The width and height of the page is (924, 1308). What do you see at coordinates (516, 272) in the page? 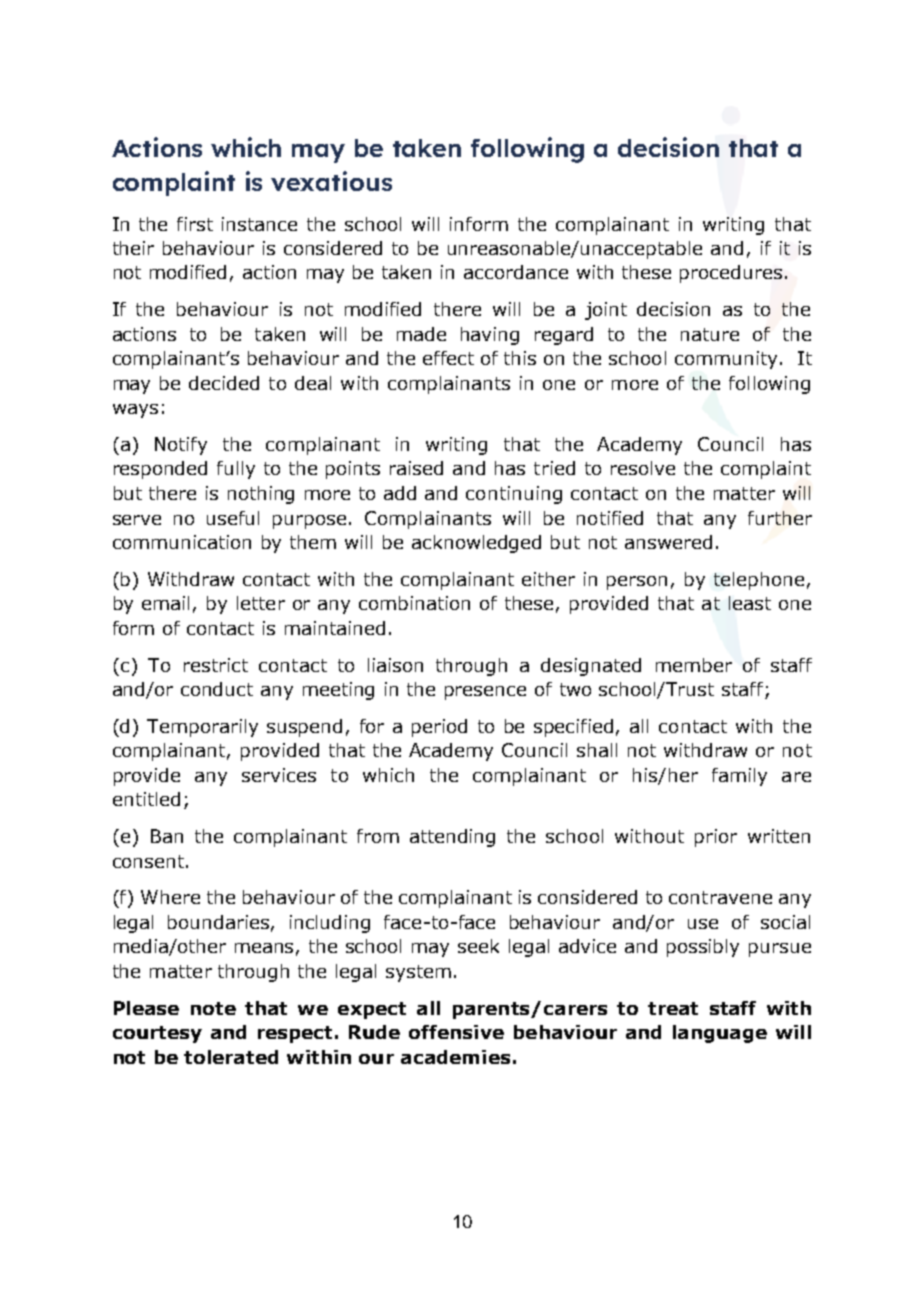
I see `accordance` at bounding box center [516, 272].
